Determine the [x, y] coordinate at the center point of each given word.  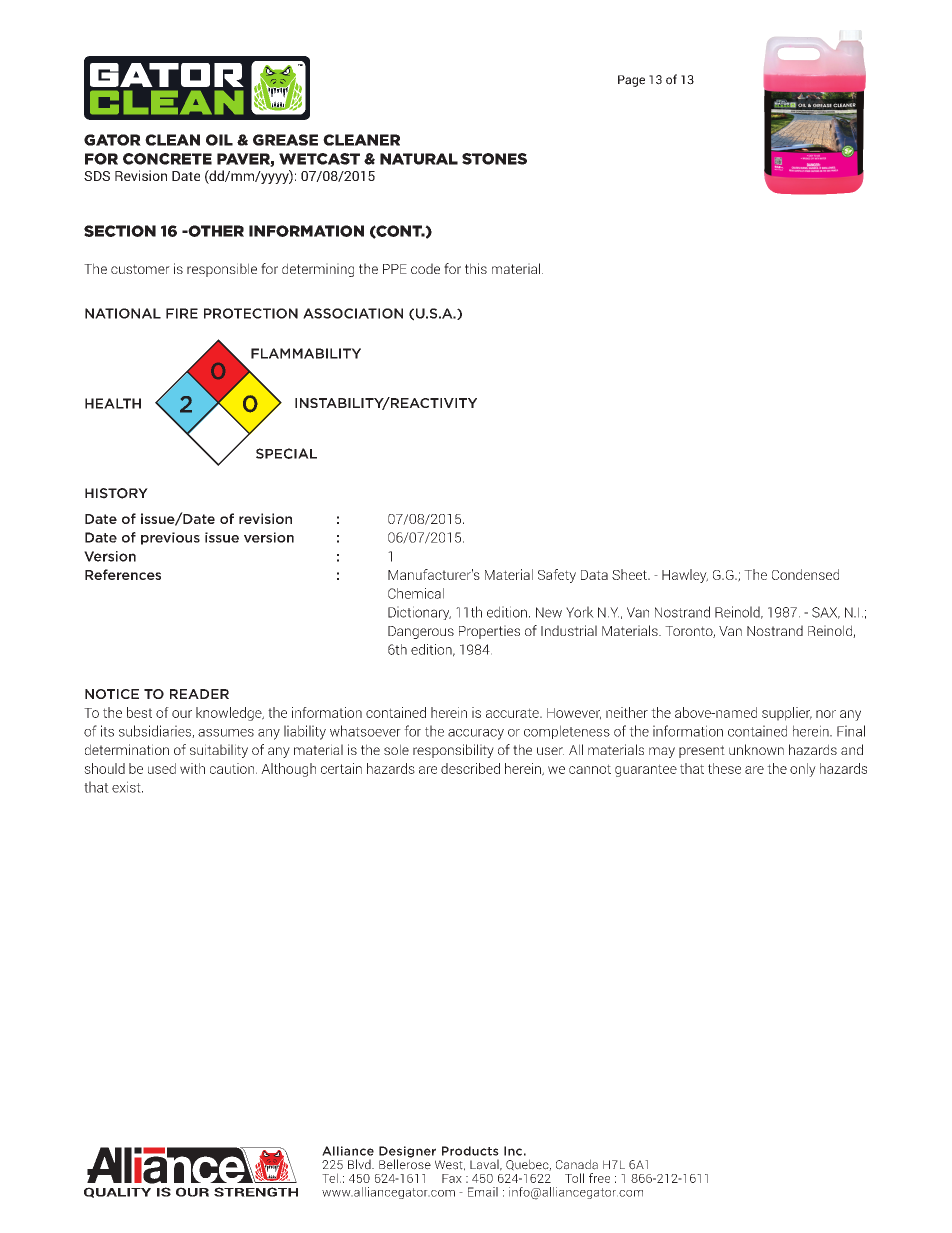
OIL [219, 140]
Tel [330, 1178]
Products [470, 1151]
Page [631, 81]
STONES [494, 159]
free [599, 1178]
